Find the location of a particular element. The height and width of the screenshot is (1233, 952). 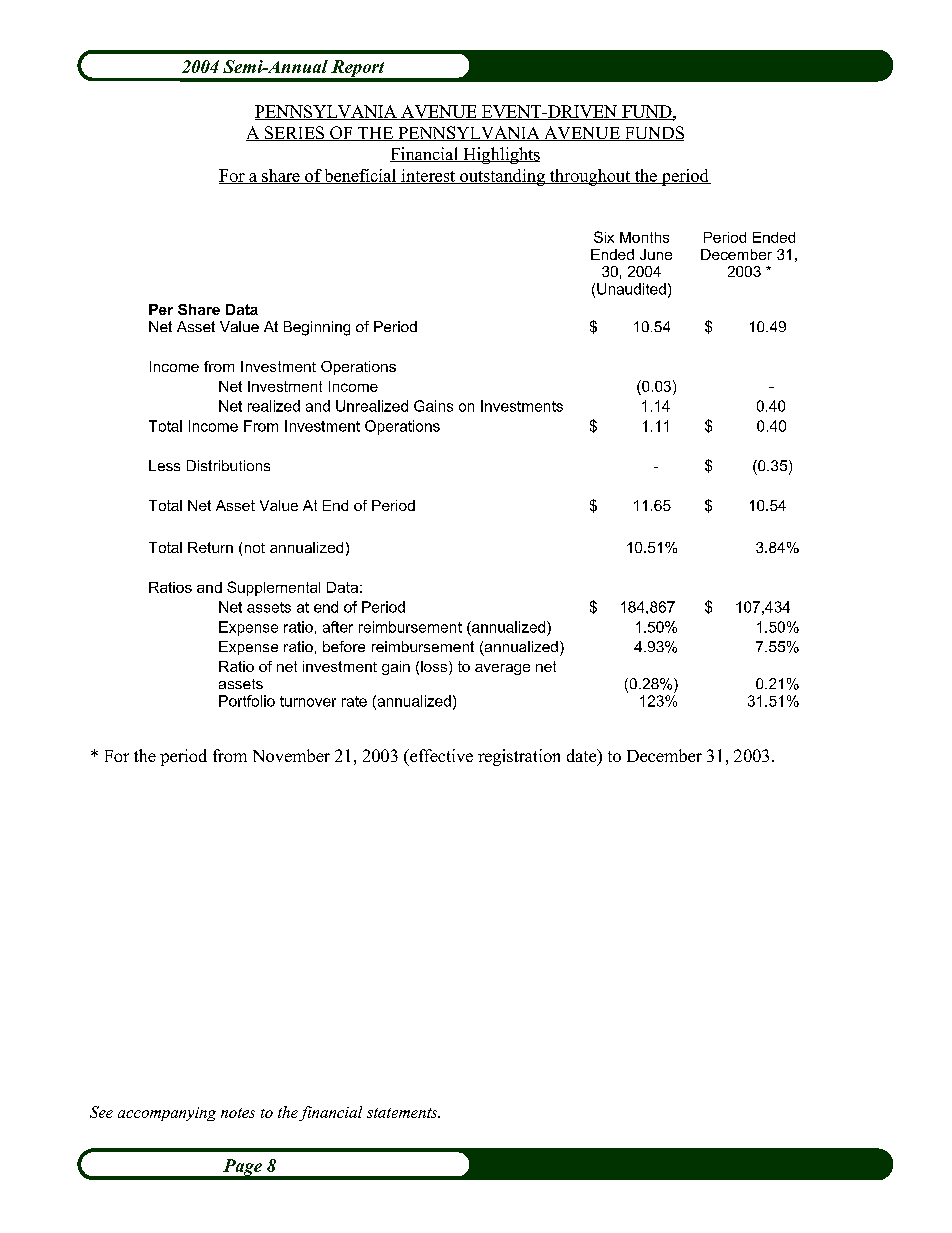

throughout is located at coordinates (590, 177).
